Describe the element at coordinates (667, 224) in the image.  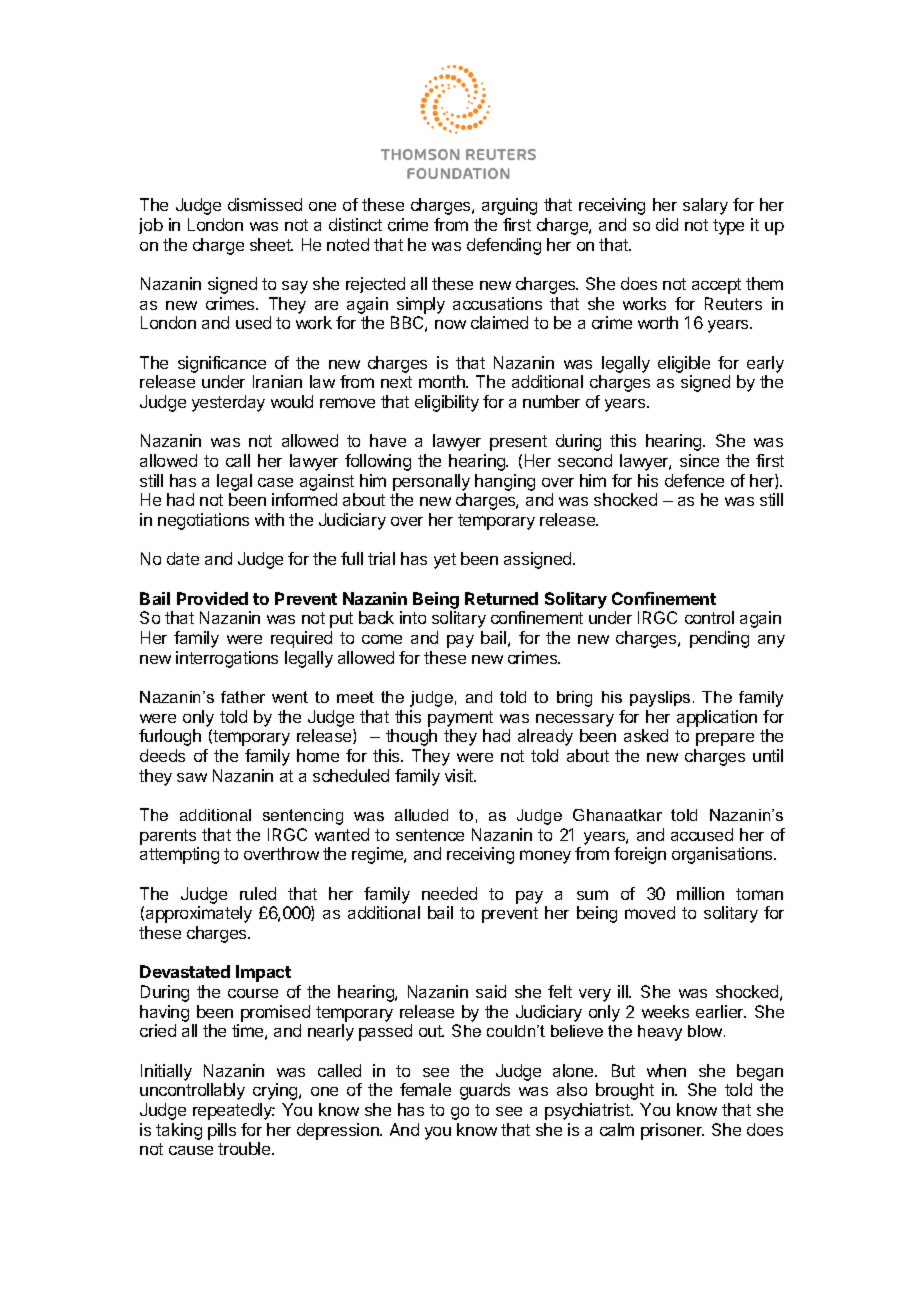
I see `did` at that location.
